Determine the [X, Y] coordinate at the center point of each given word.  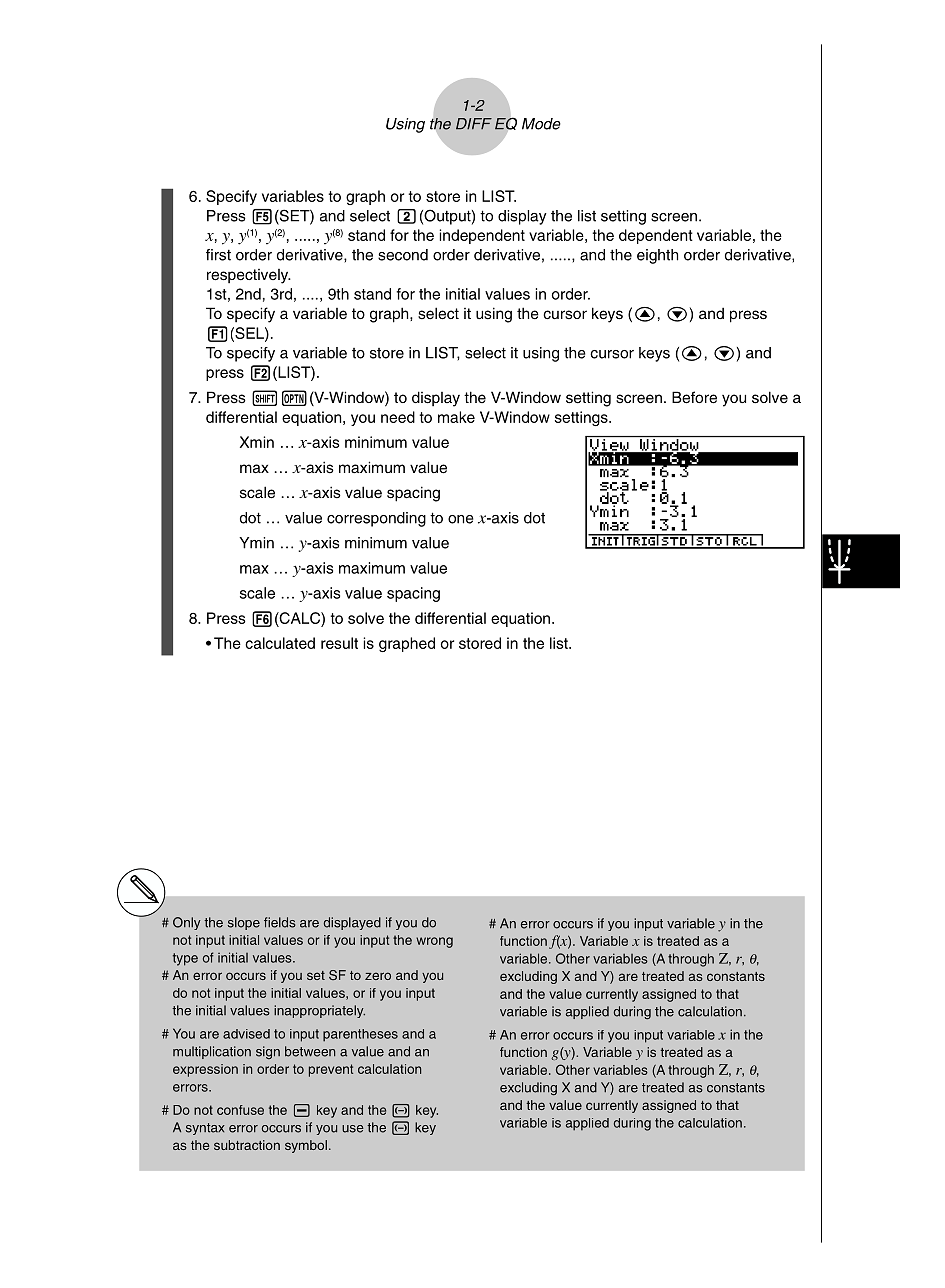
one [461, 519]
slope [244, 923]
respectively [249, 276]
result [339, 643]
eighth [657, 256]
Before [694, 397]
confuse [240, 1110]
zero [378, 976]
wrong [434, 942]
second [403, 255]
